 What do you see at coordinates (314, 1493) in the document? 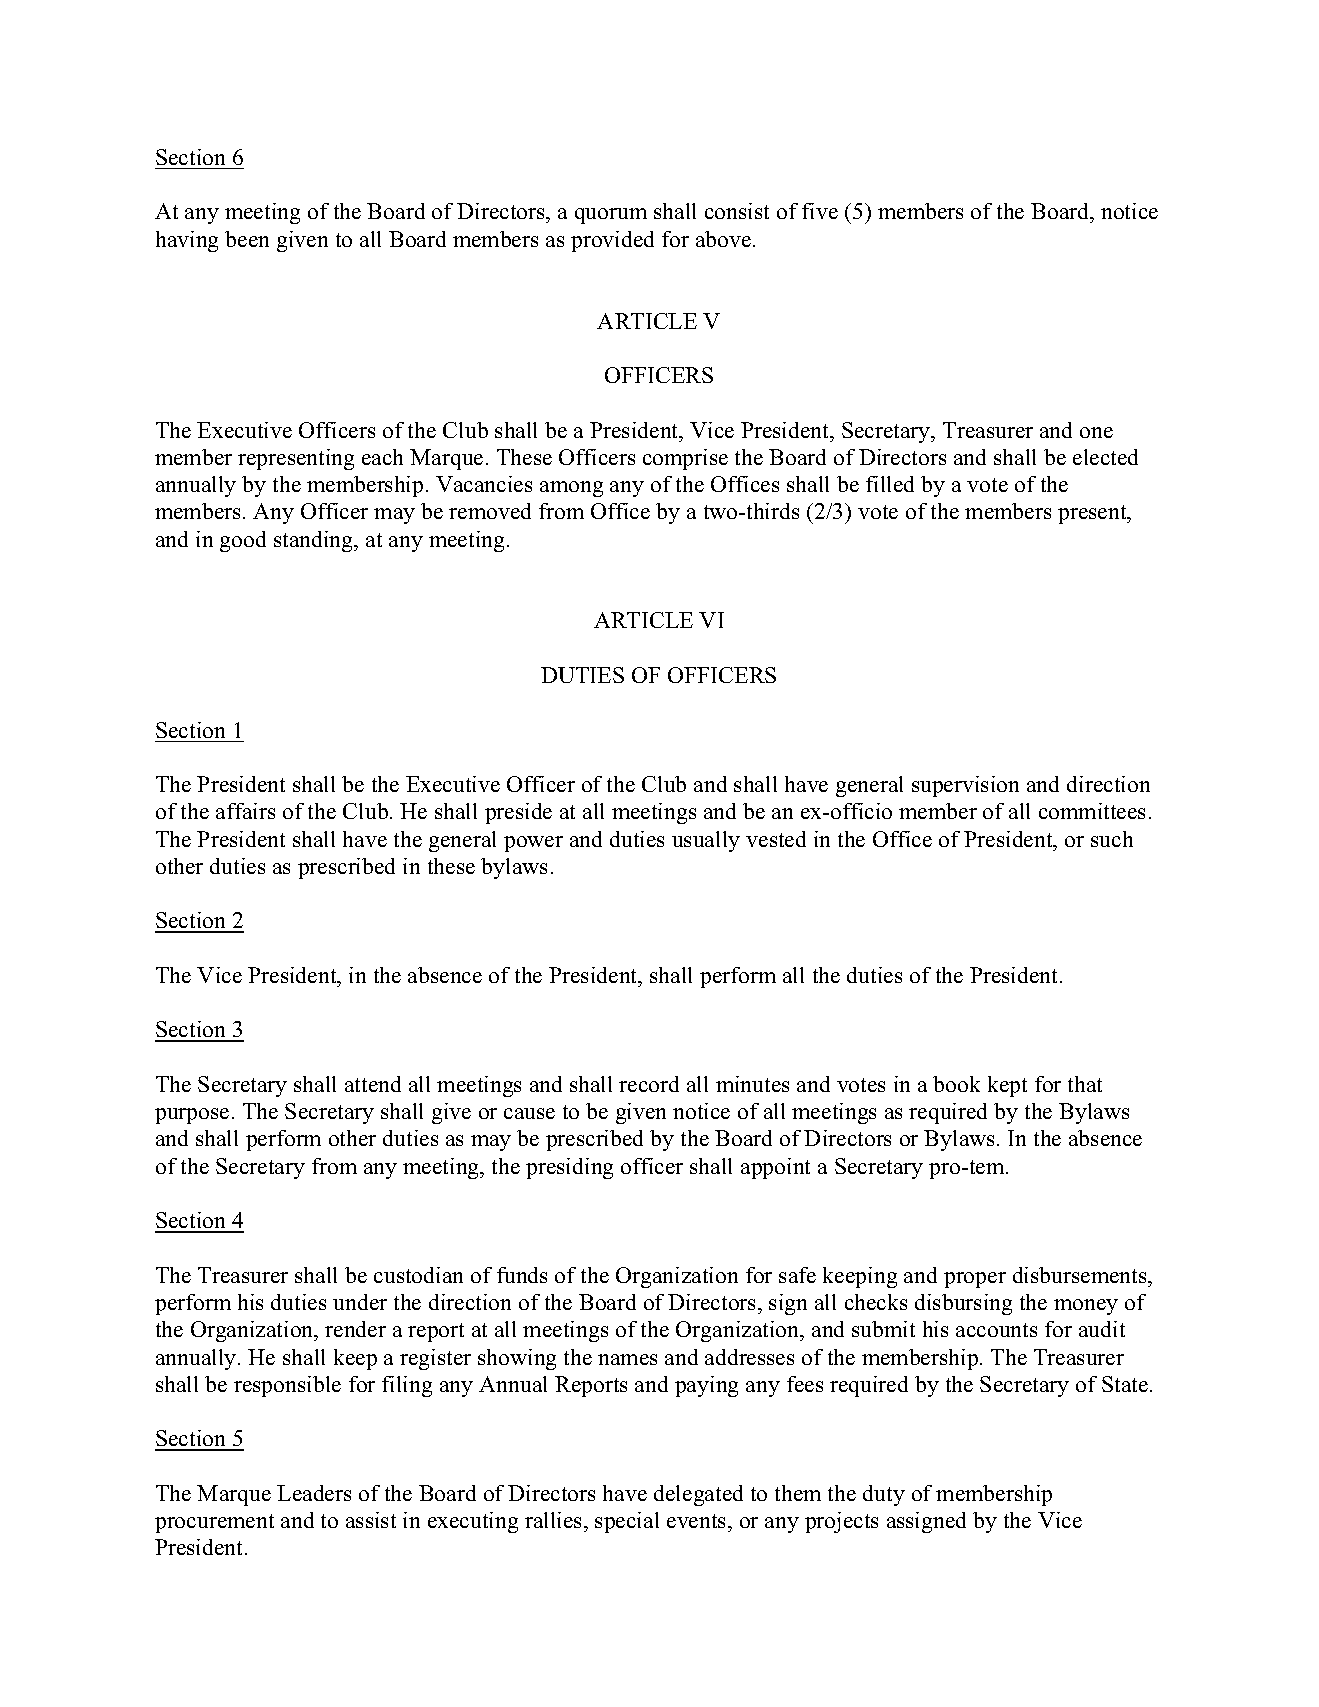
I see `Leaders` at bounding box center [314, 1493].
